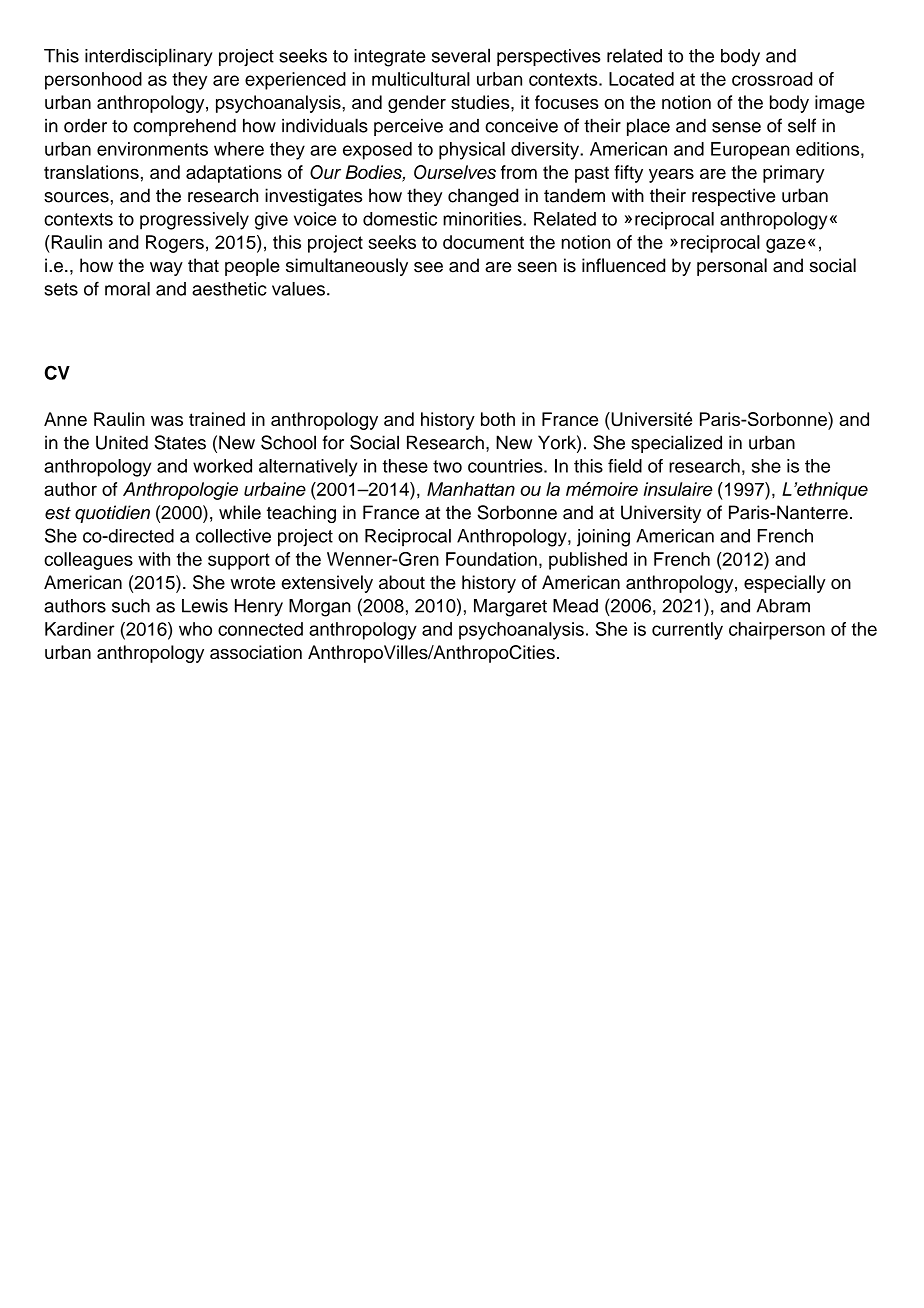 This screenshot has width=924, height=1308. I want to click on two, so click(447, 466).
